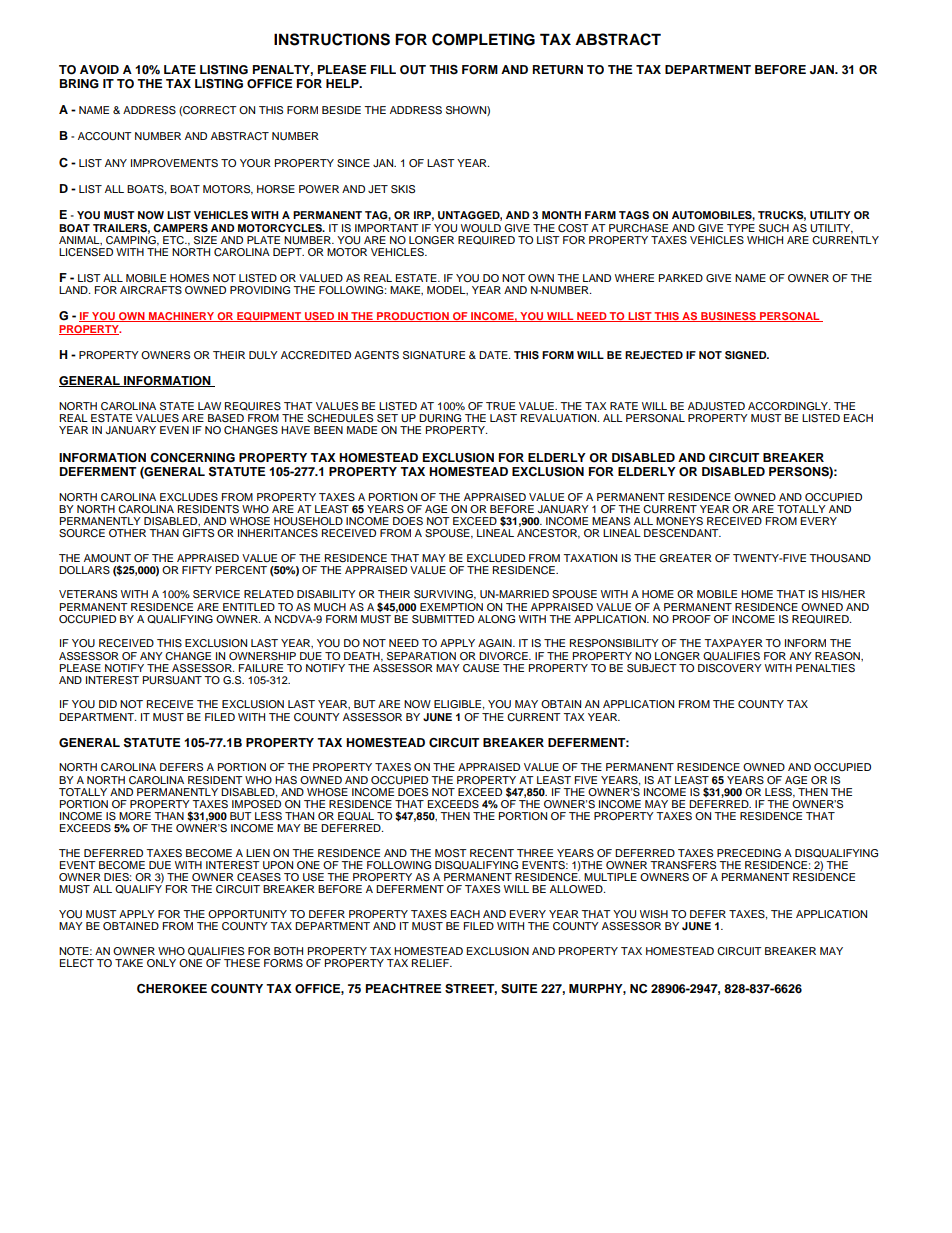 The image size is (952, 1233). What do you see at coordinates (558, 70) in the screenshot?
I see `RETURN` at bounding box center [558, 70].
